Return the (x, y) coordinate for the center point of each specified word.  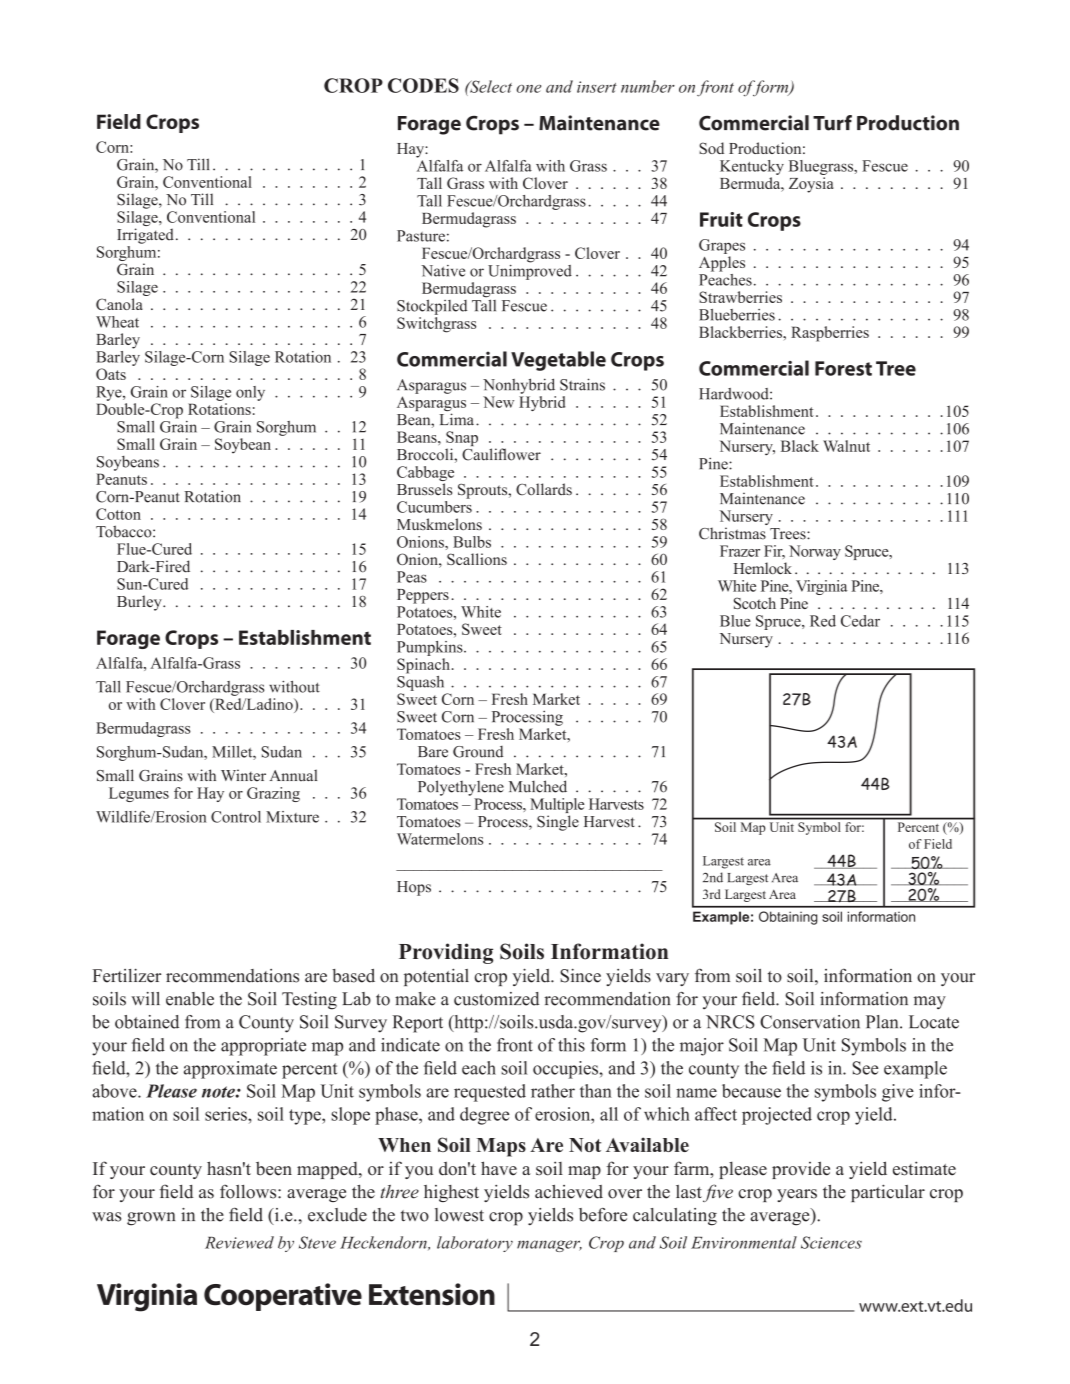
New (498, 402)
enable (190, 999)
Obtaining (788, 918)
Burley (140, 603)
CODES (423, 85)
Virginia (822, 587)
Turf (832, 123)
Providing (446, 953)
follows (249, 1191)
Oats (111, 374)
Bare (433, 752)
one (529, 89)
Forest (843, 368)
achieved (569, 1192)
